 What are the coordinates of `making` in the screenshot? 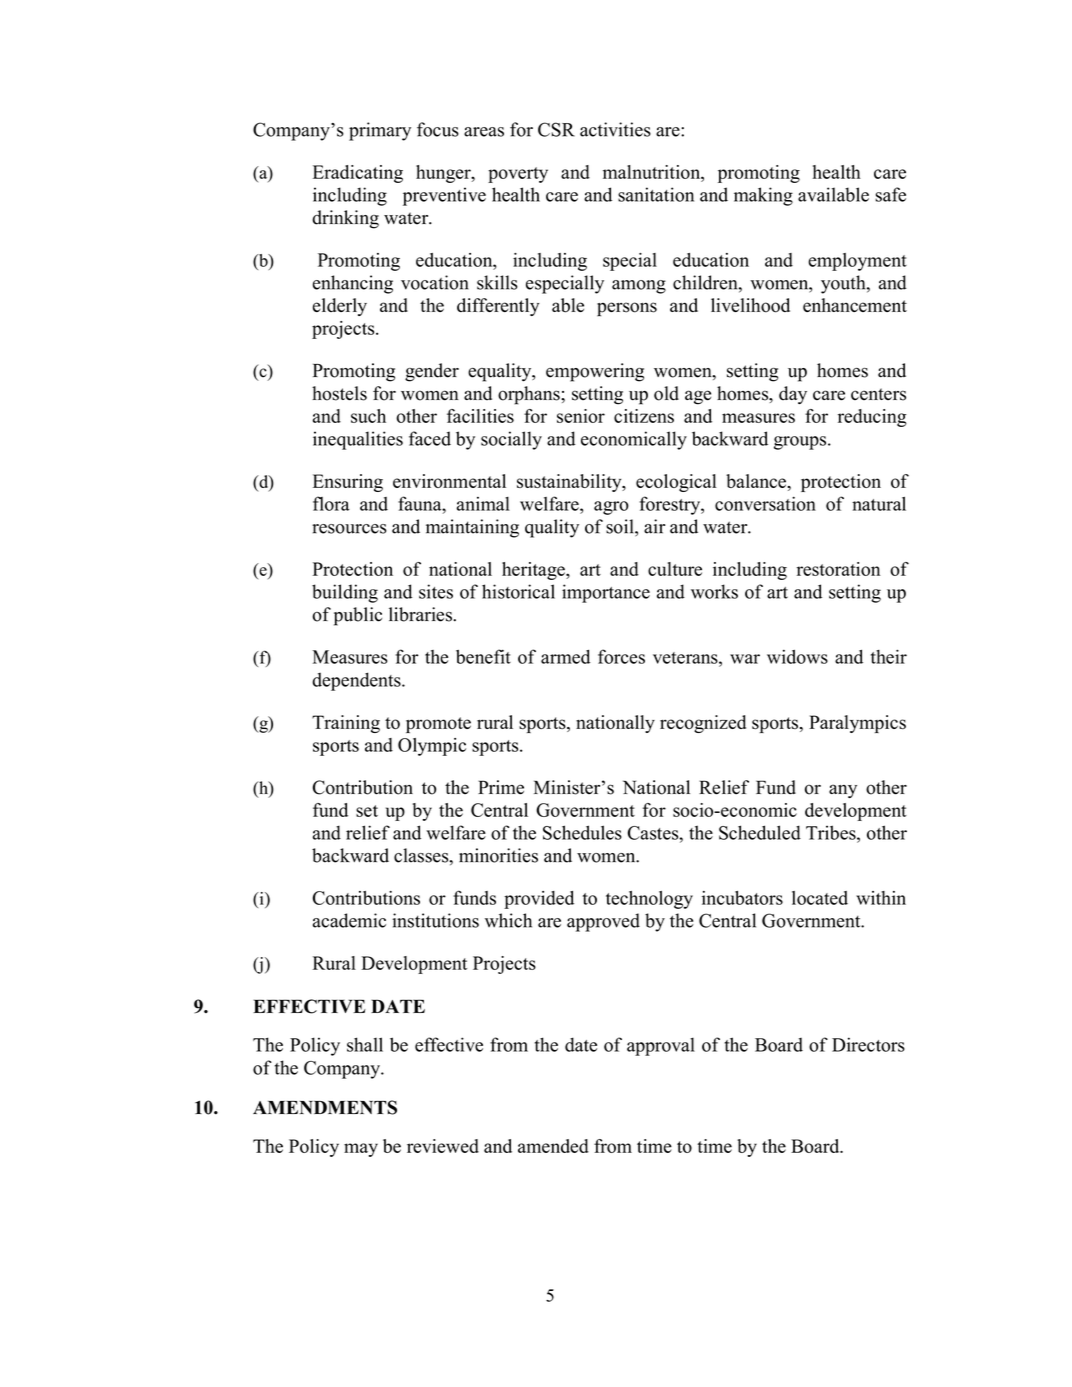 It's located at (763, 196).
